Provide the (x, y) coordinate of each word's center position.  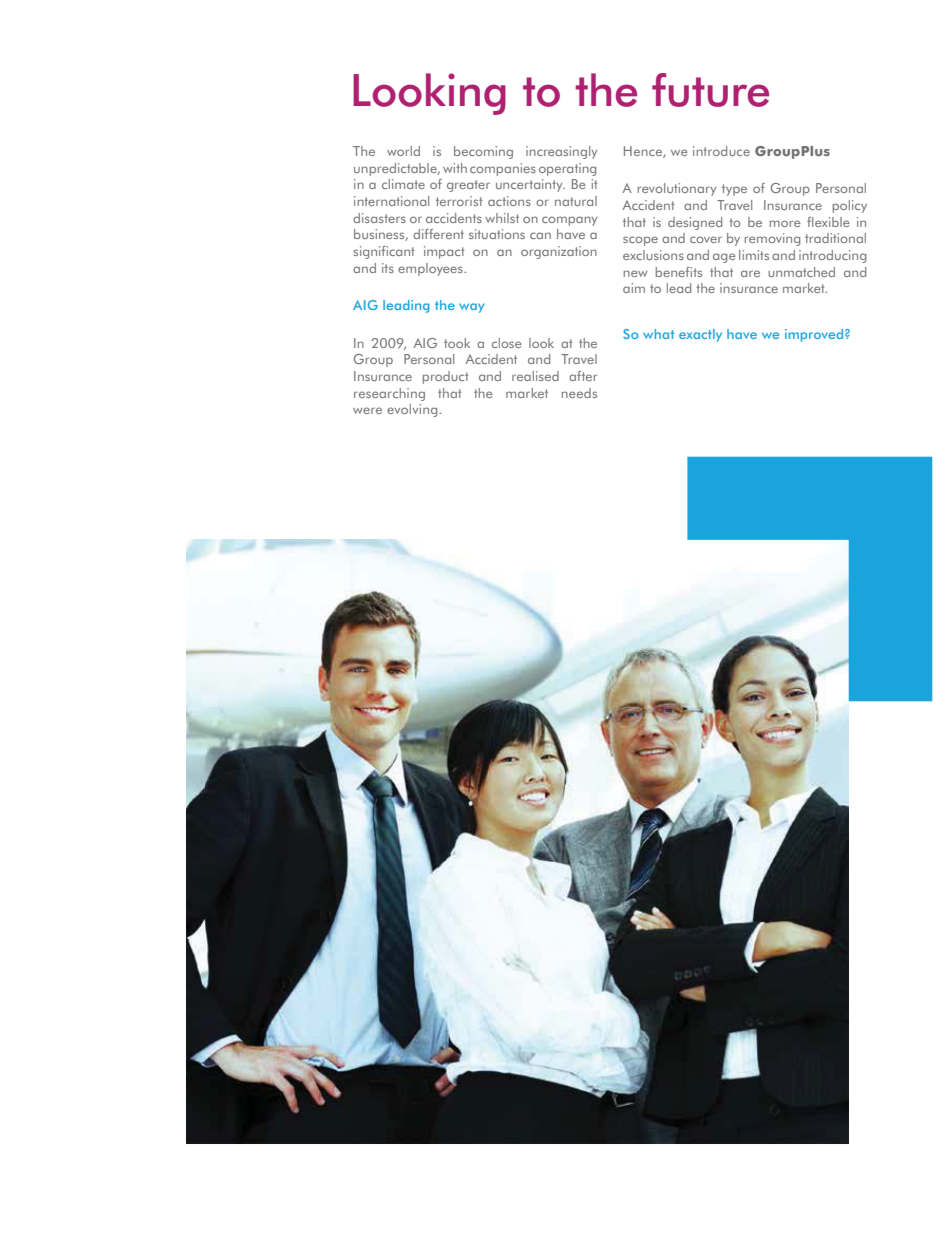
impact (444, 252)
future (710, 90)
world (403, 151)
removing (772, 239)
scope (640, 241)
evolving (413, 410)
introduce (721, 151)
